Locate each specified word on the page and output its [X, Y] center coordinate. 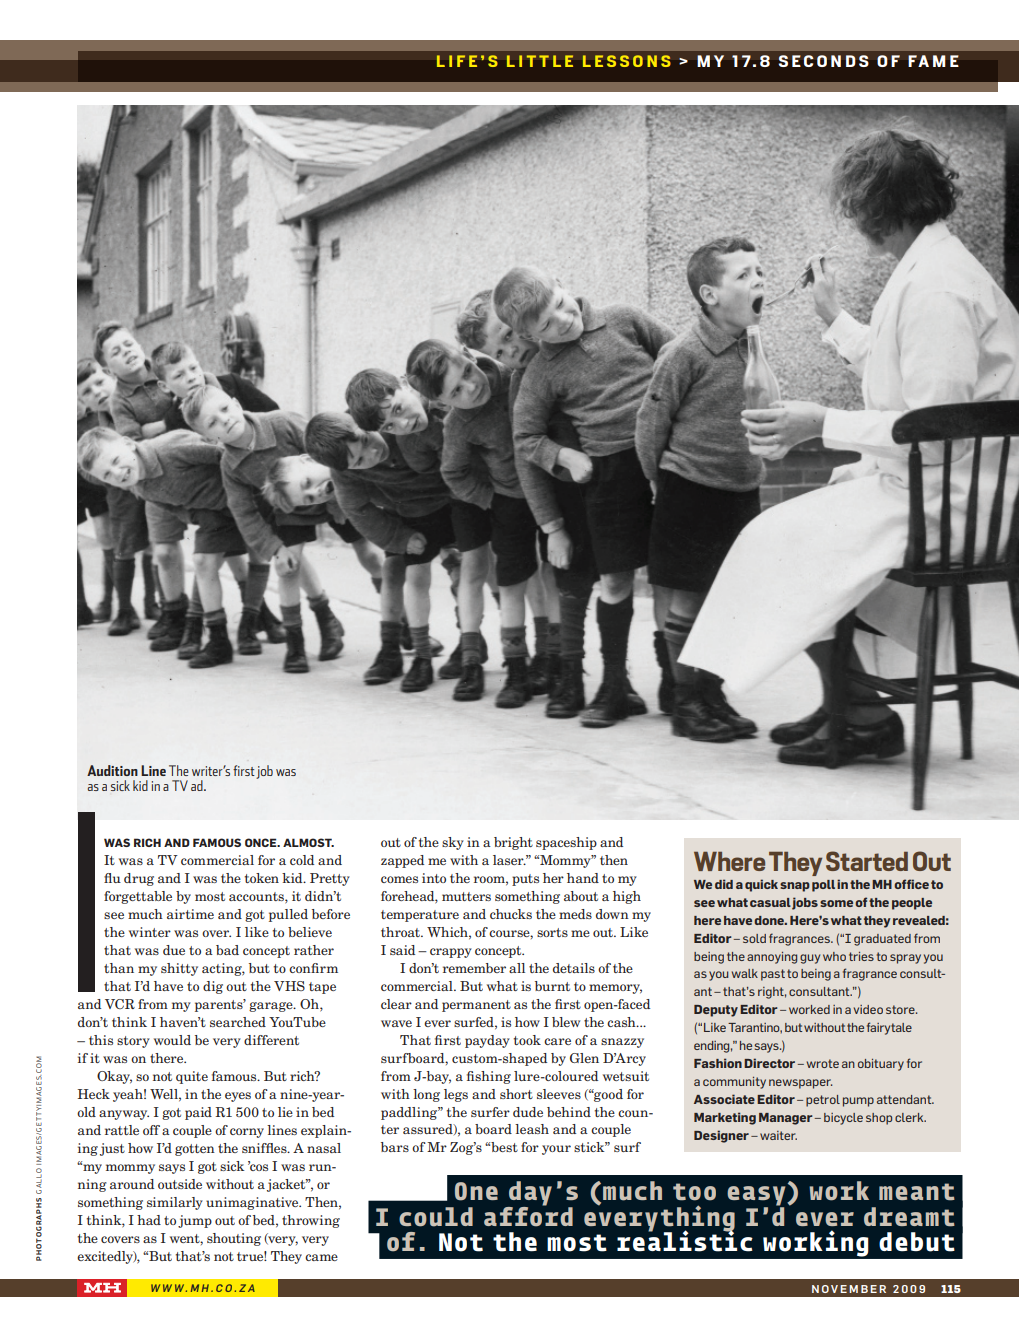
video [868, 1009]
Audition [112, 770]
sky [453, 843]
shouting [234, 1239]
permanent [476, 1006]
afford [528, 1215]
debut [917, 1242]
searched [238, 1022]
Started [867, 861]
